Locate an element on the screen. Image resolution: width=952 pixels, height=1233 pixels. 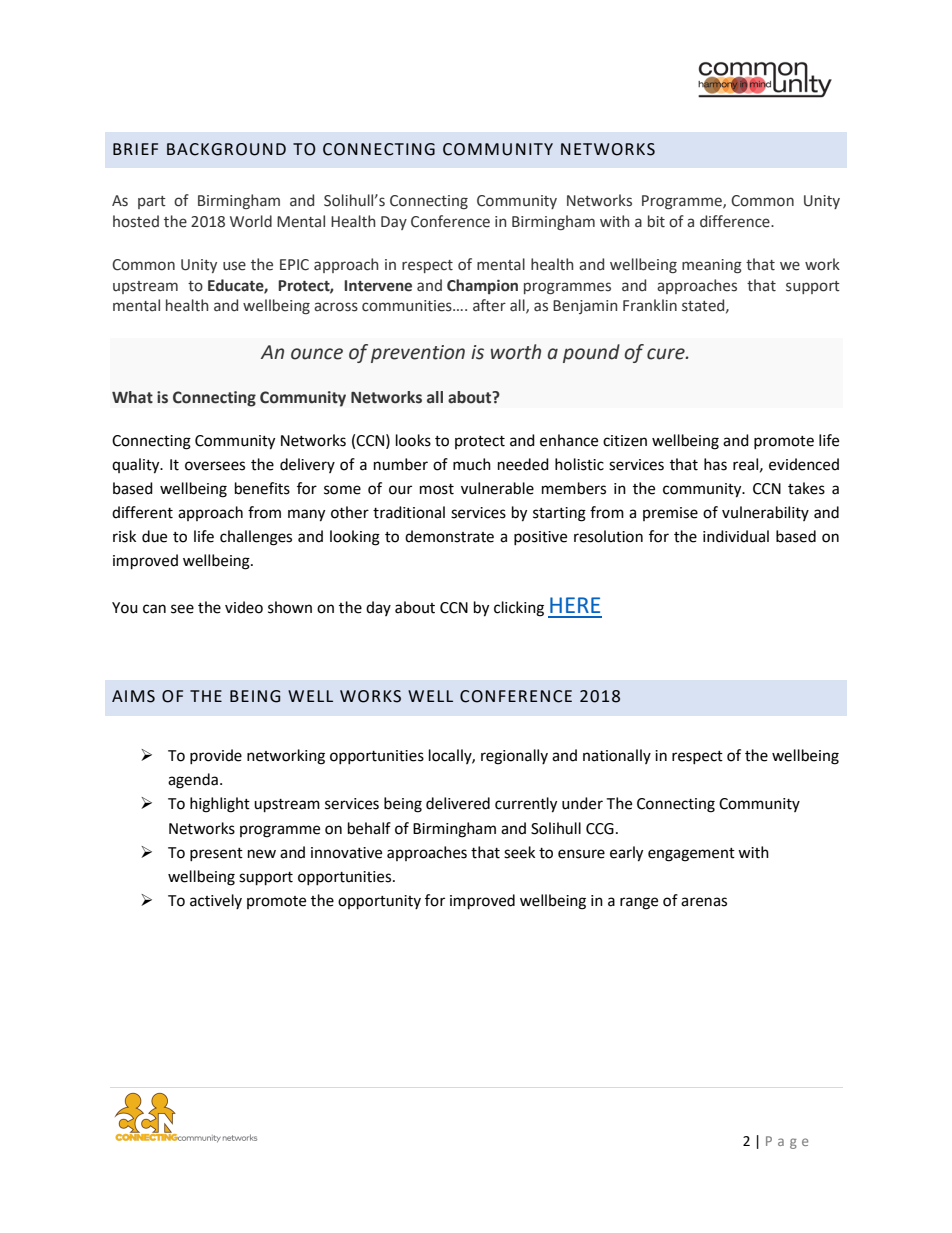
Champion is located at coordinates (482, 286).
